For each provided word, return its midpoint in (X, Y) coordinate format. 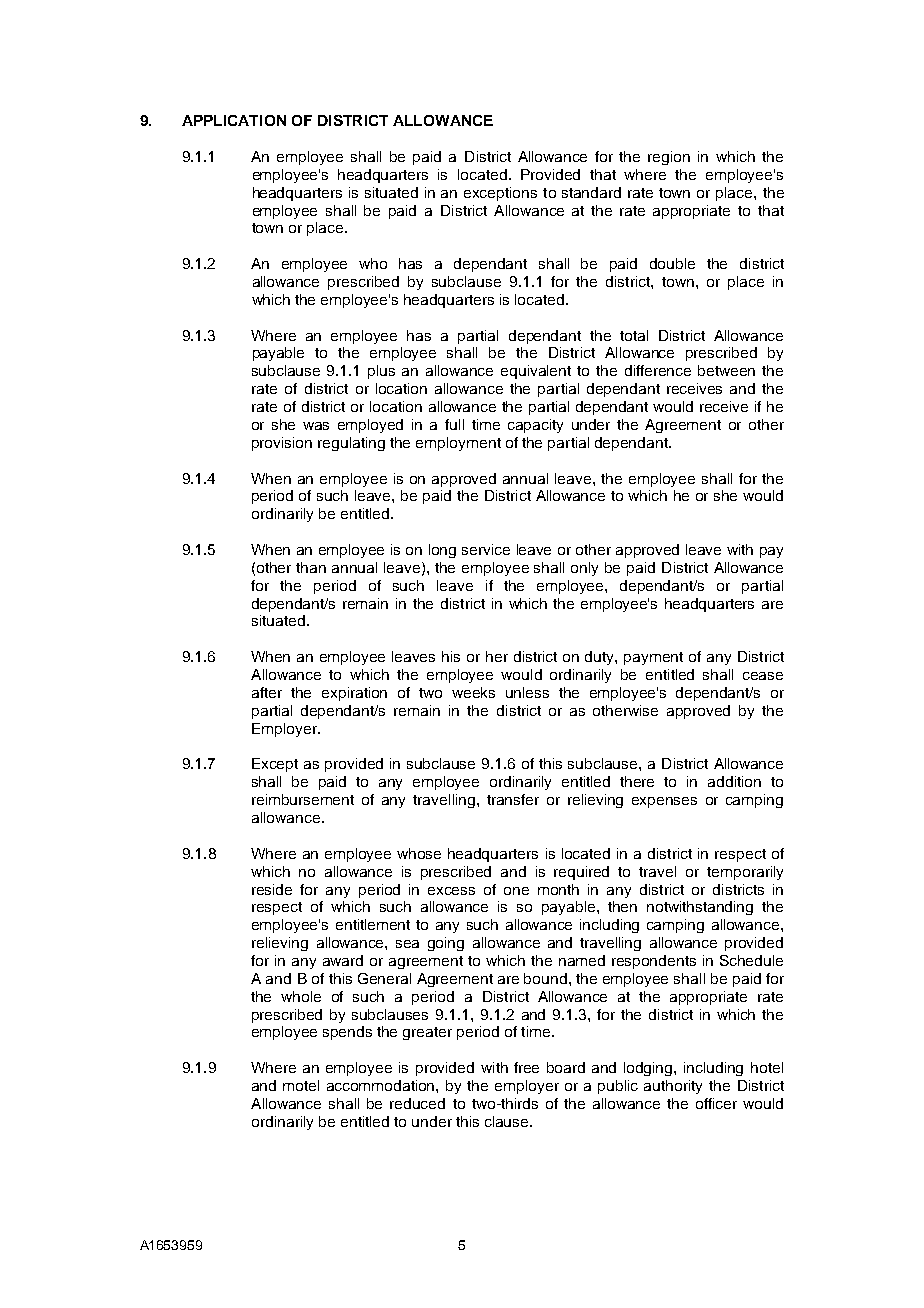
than (311, 567)
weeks (473, 692)
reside (272, 889)
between (726, 370)
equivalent (536, 372)
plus (381, 372)
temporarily (745, 873)
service (486, 549)
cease (763, 676)
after (267, 692)
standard (591, 192)
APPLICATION (234, 120)
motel (301, 1085)
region (669, 158)
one (516, 891)
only (584, 569)
